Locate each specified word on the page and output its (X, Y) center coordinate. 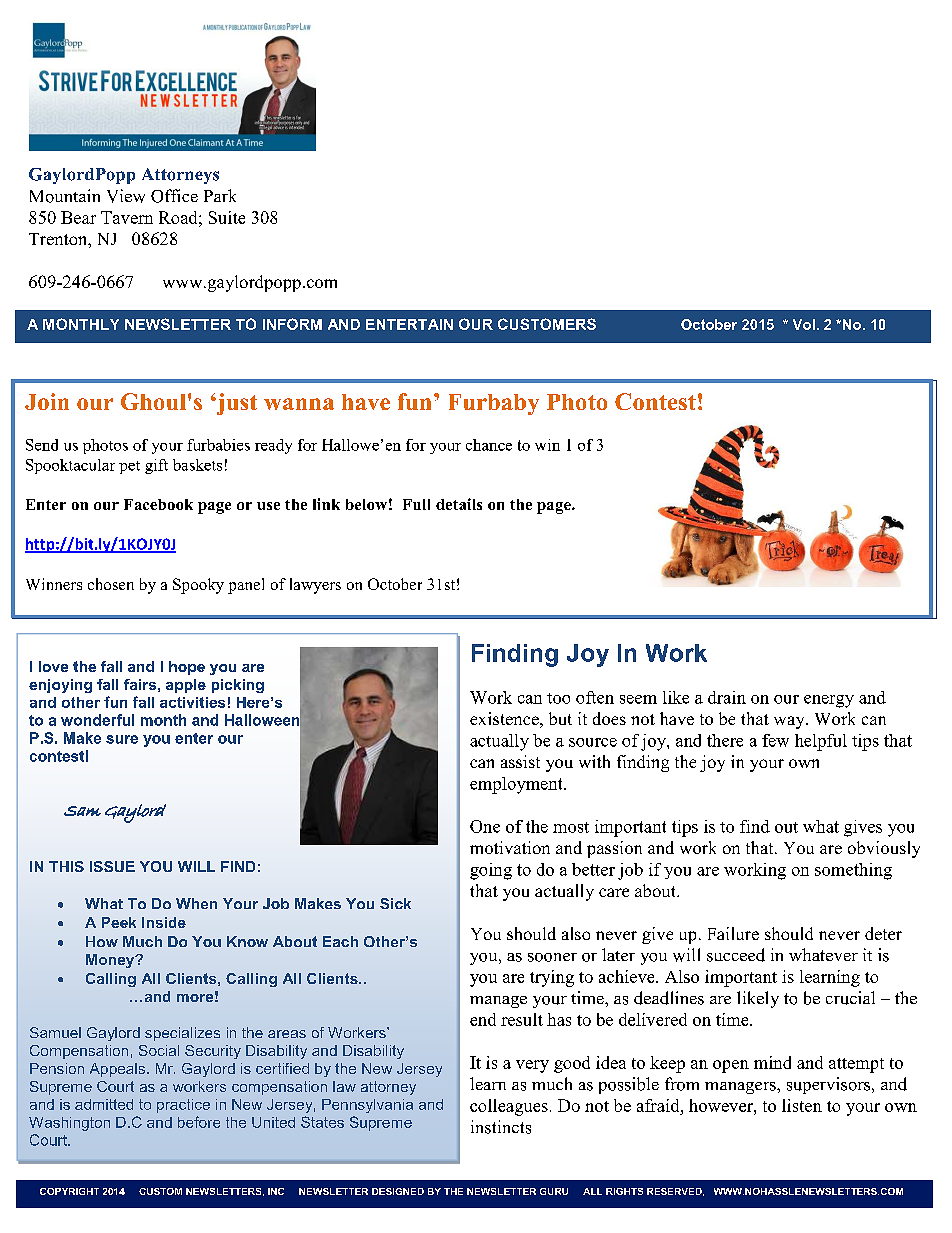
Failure (733, 933)
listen (802, 1105)
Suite (227, 217)
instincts (501, 1127)
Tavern (127, 217)
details (459, 504)
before (199, 1122)
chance (489, 445)
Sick (395, 903)
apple (186, 686)
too (558, 698)
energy (829, 701)
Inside (164, 922)
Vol (804, 324)
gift (156, 466)
